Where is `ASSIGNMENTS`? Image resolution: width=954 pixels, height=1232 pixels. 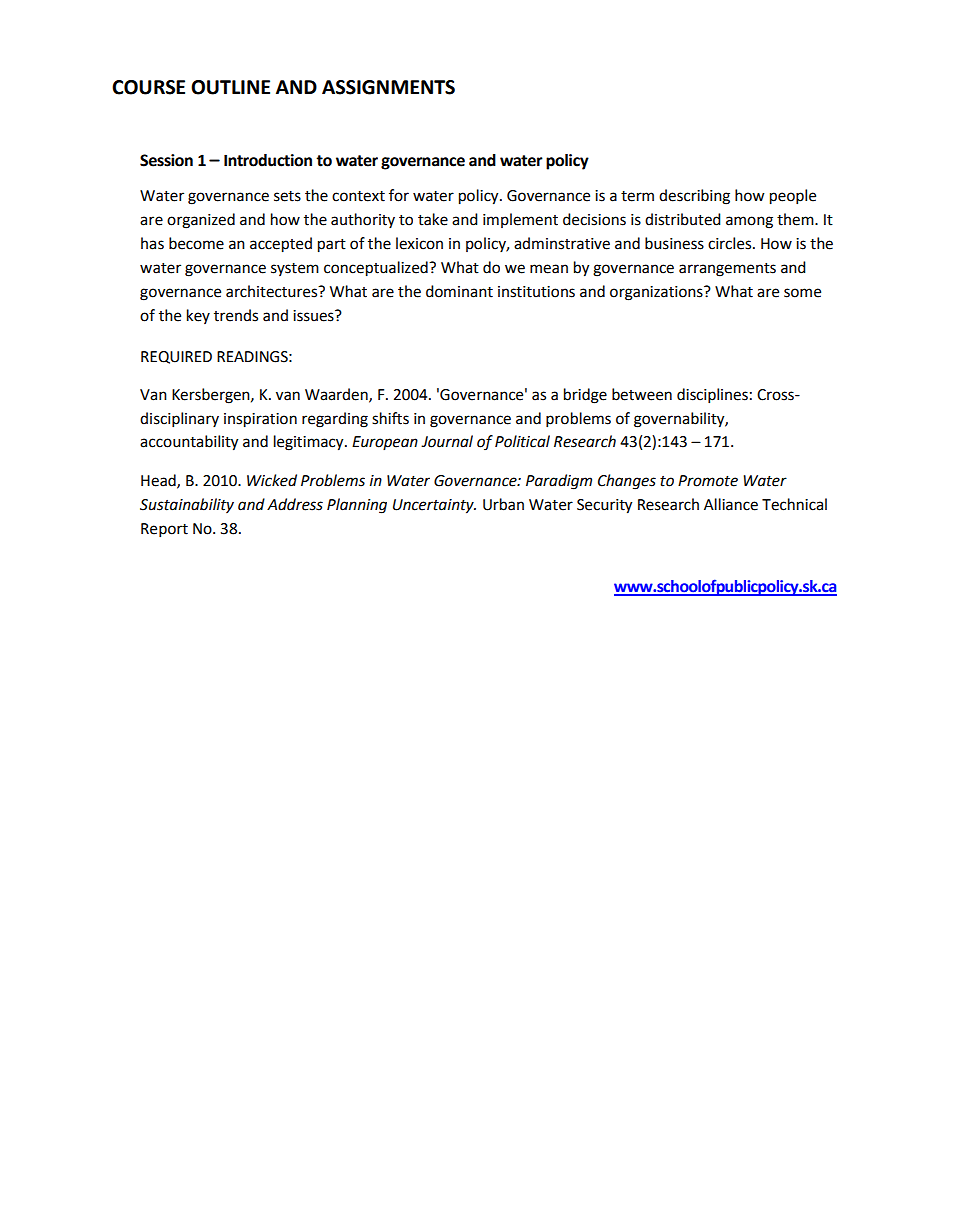
ASSIGNMENTS is located at coordinates (388, 87).
